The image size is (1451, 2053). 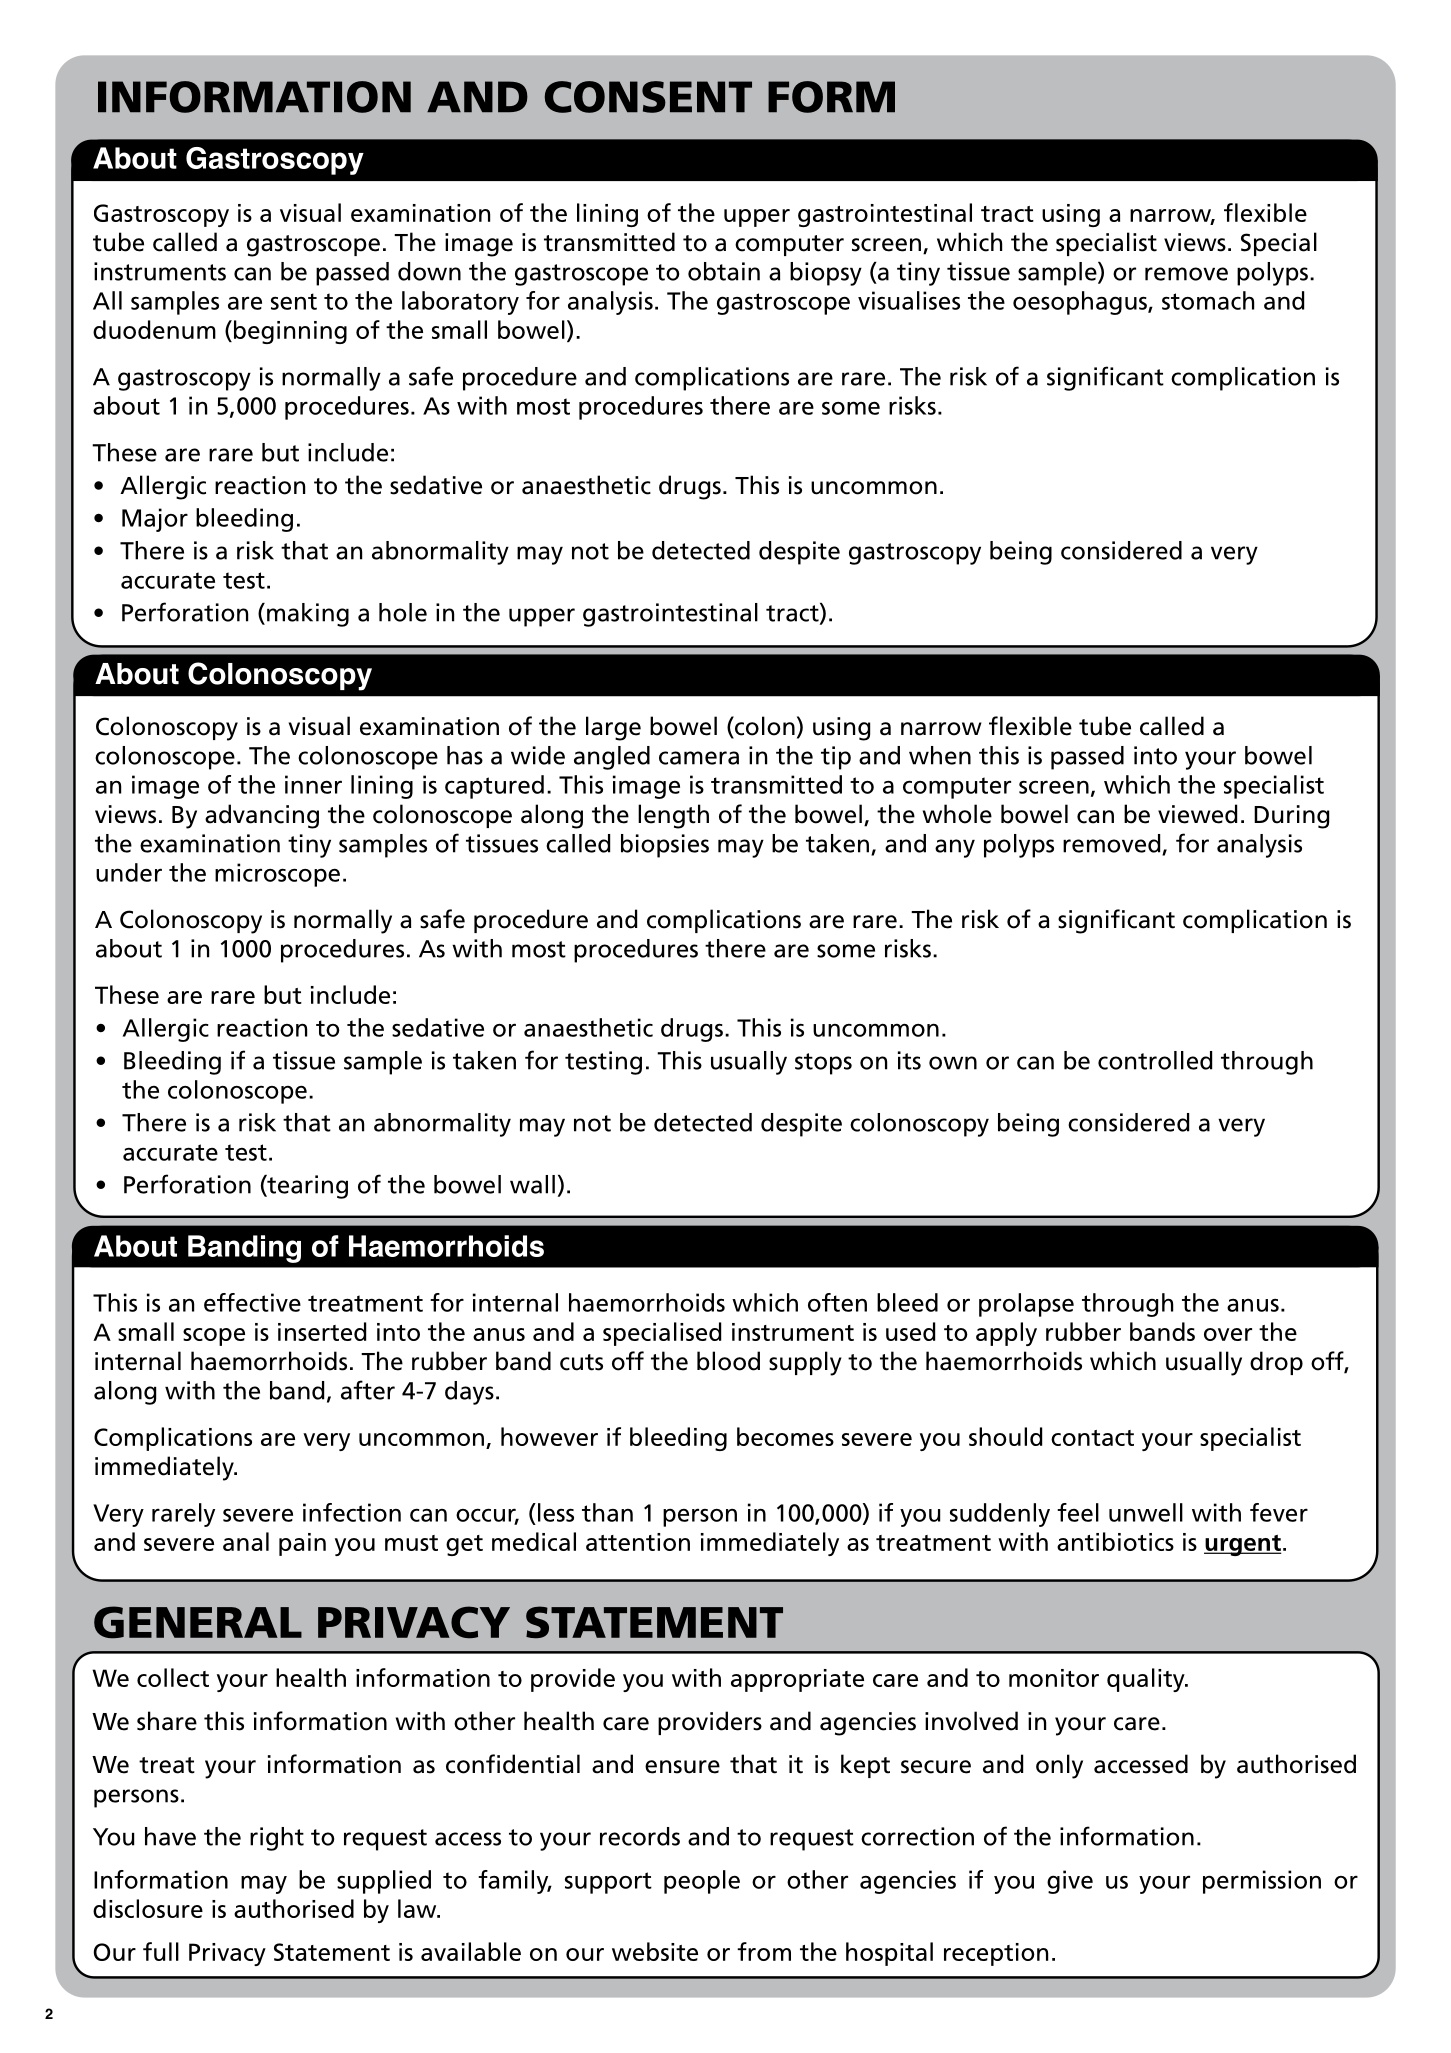 What do you see at coordinates (1208, 300) in the page?
I see `stomach` at bounding box center [1208, 300].
